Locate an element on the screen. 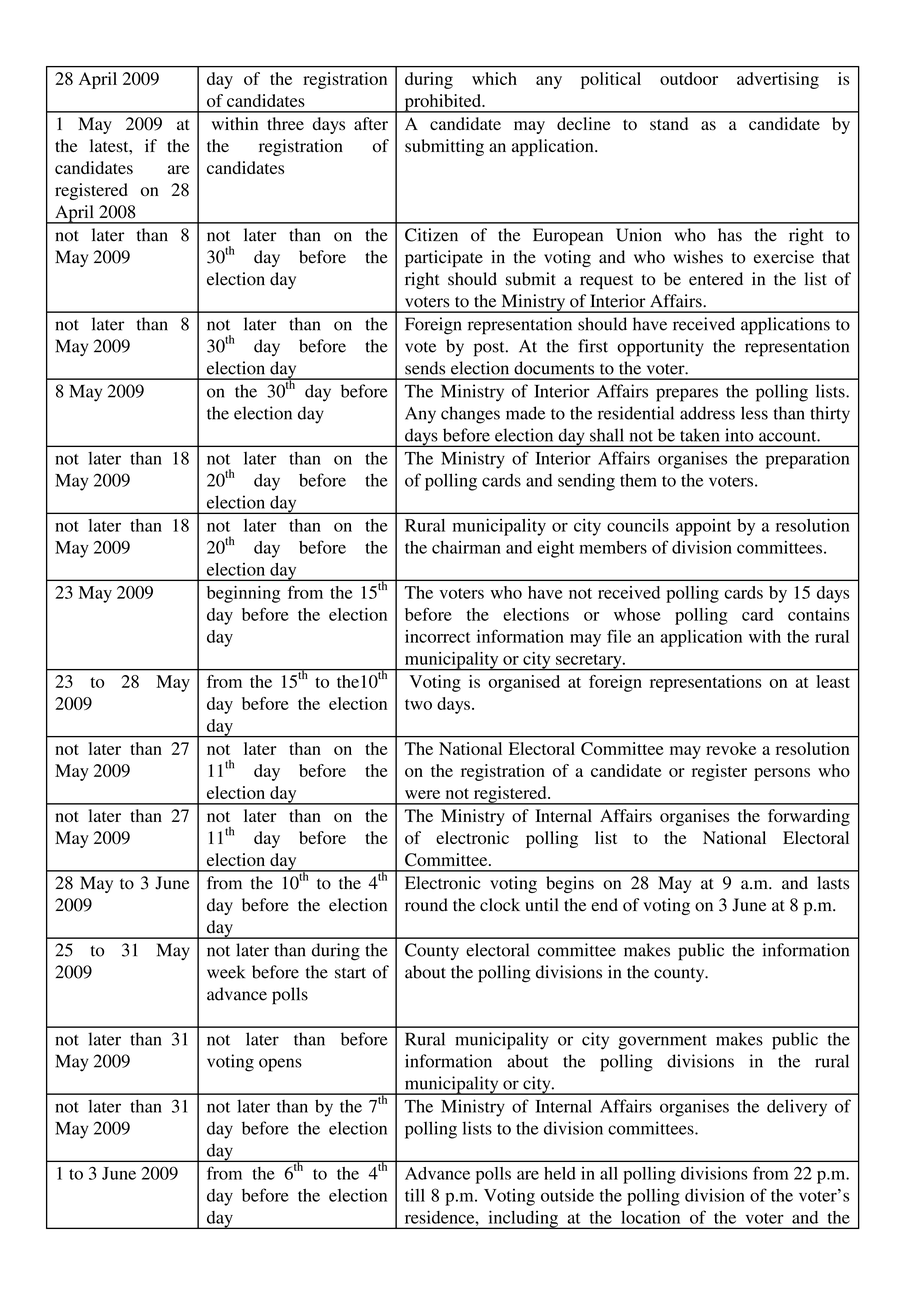  advertising is located at coordinates (778, 80).
